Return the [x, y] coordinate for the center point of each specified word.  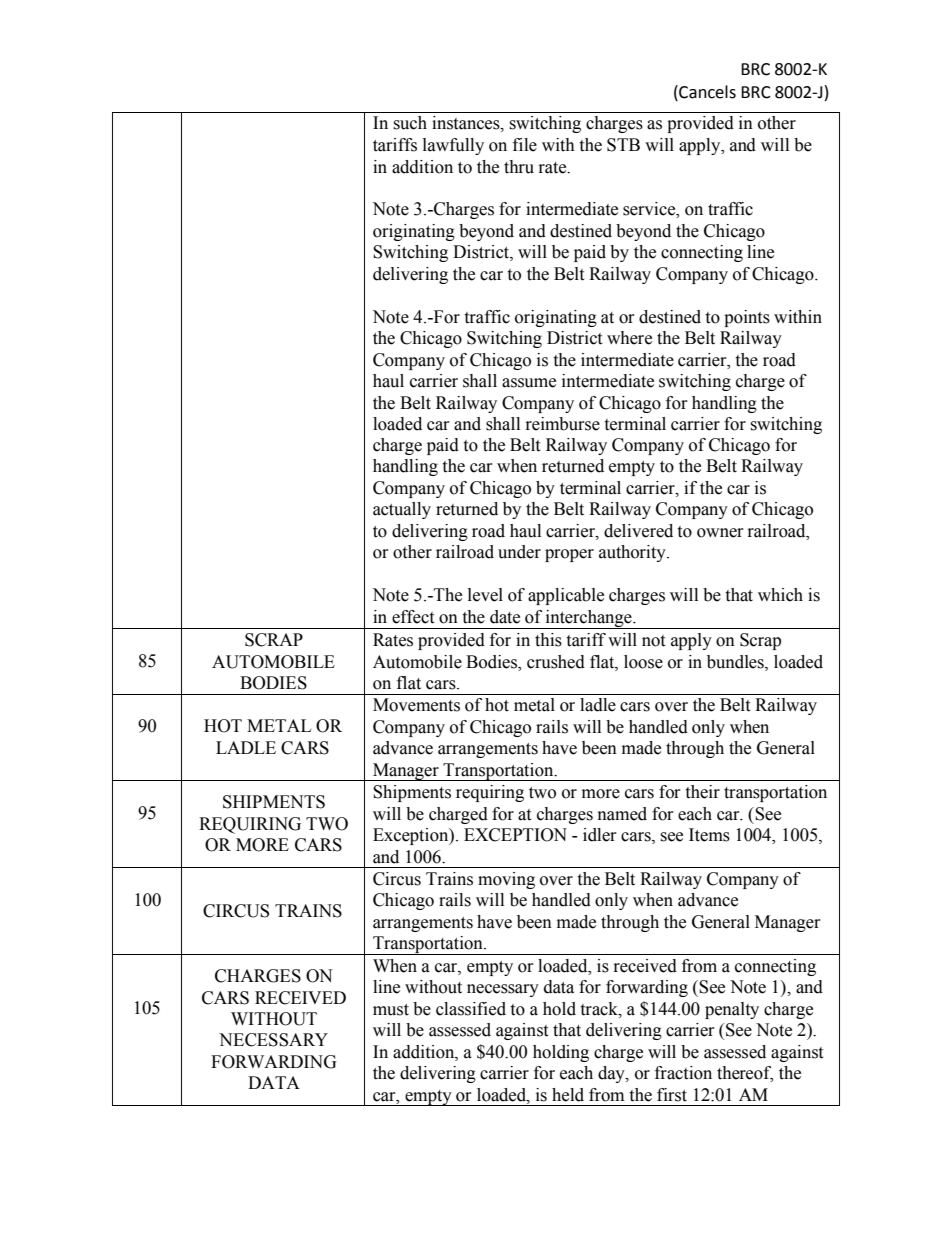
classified [471, 1009]
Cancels [706, 92]
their [702, 792]
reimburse [563, 424]
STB [623, 145]
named [622, 814]
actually [402, 510]
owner [720, 533]
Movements [416, 705]
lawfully [453, 146]
